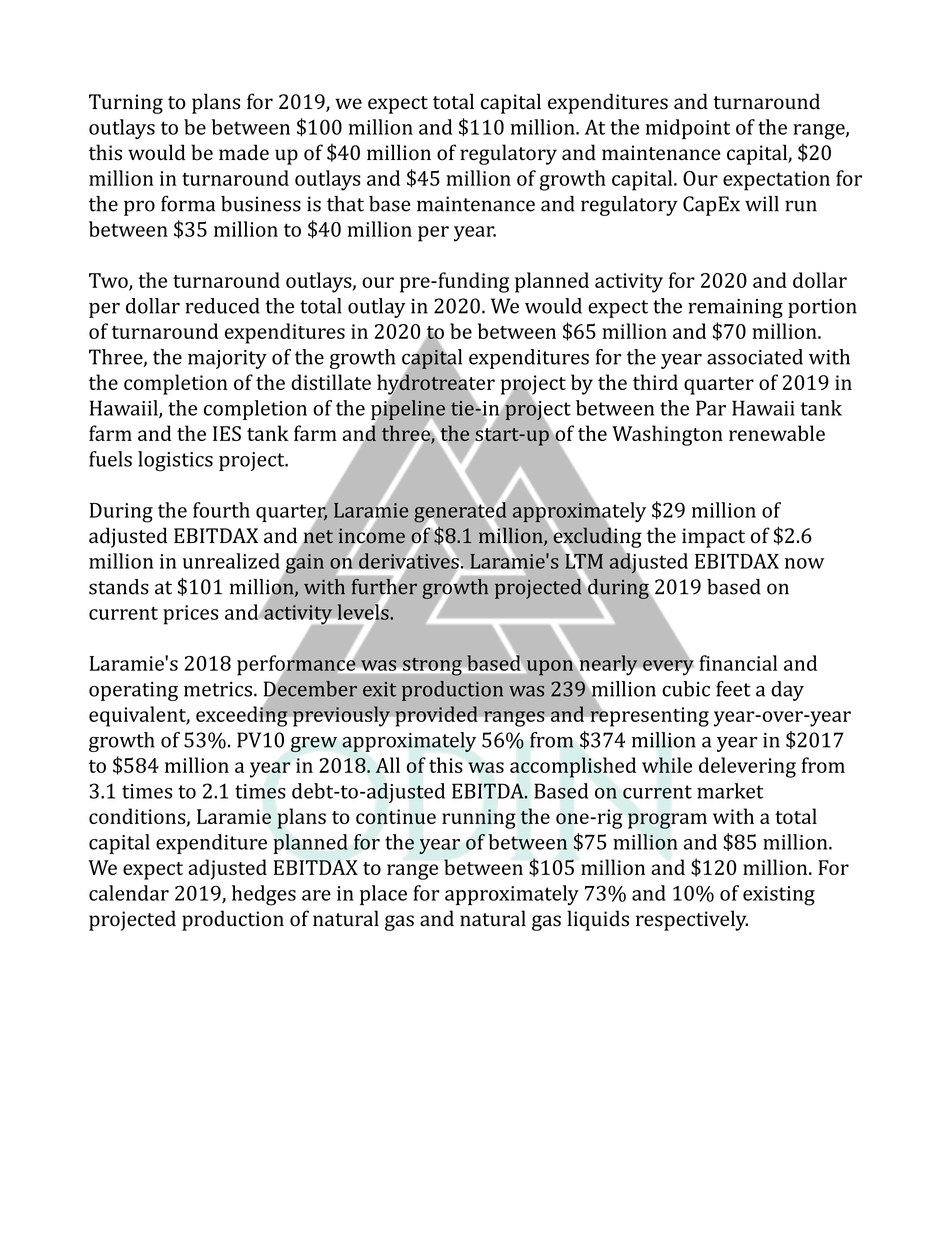 The height and width of the page is (1233, 952). Describe the element at coordinates (331, 382) in the page. I see `distillate` at that location.
